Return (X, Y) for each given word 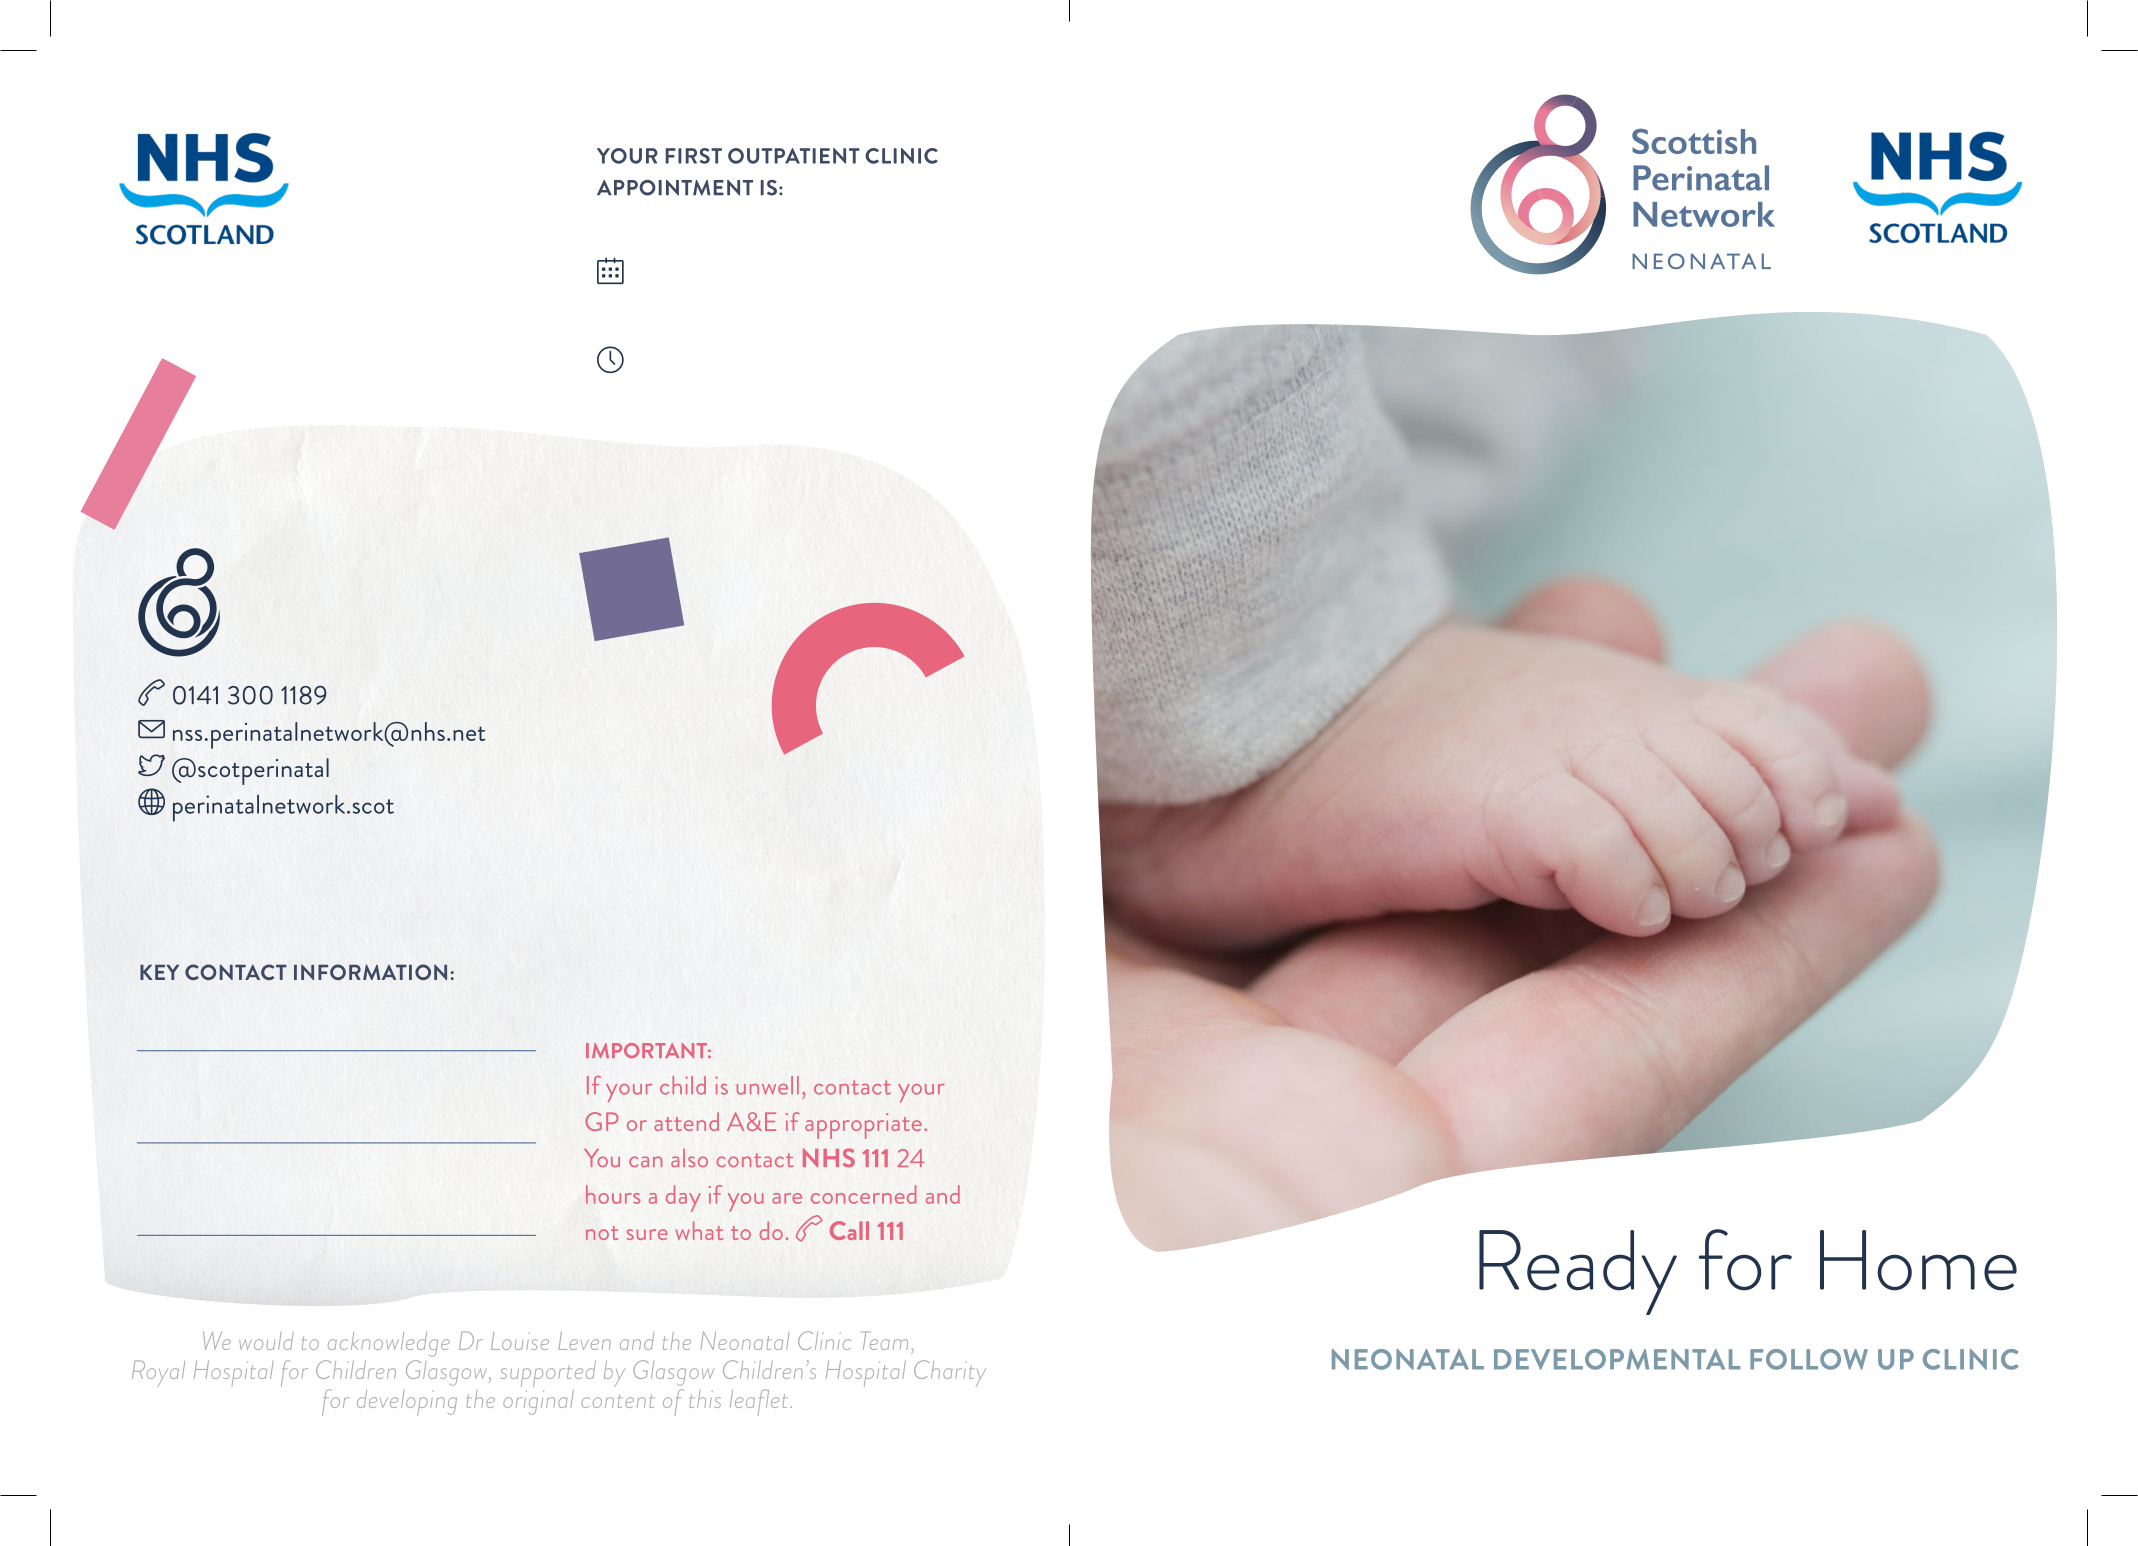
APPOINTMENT (675, 188)
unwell (768, 1085)
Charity (950, 1373)
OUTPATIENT (794, 156)
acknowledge (389, 1344)
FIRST (694, 156)
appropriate (863, 1126)
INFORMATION (370, 972)
